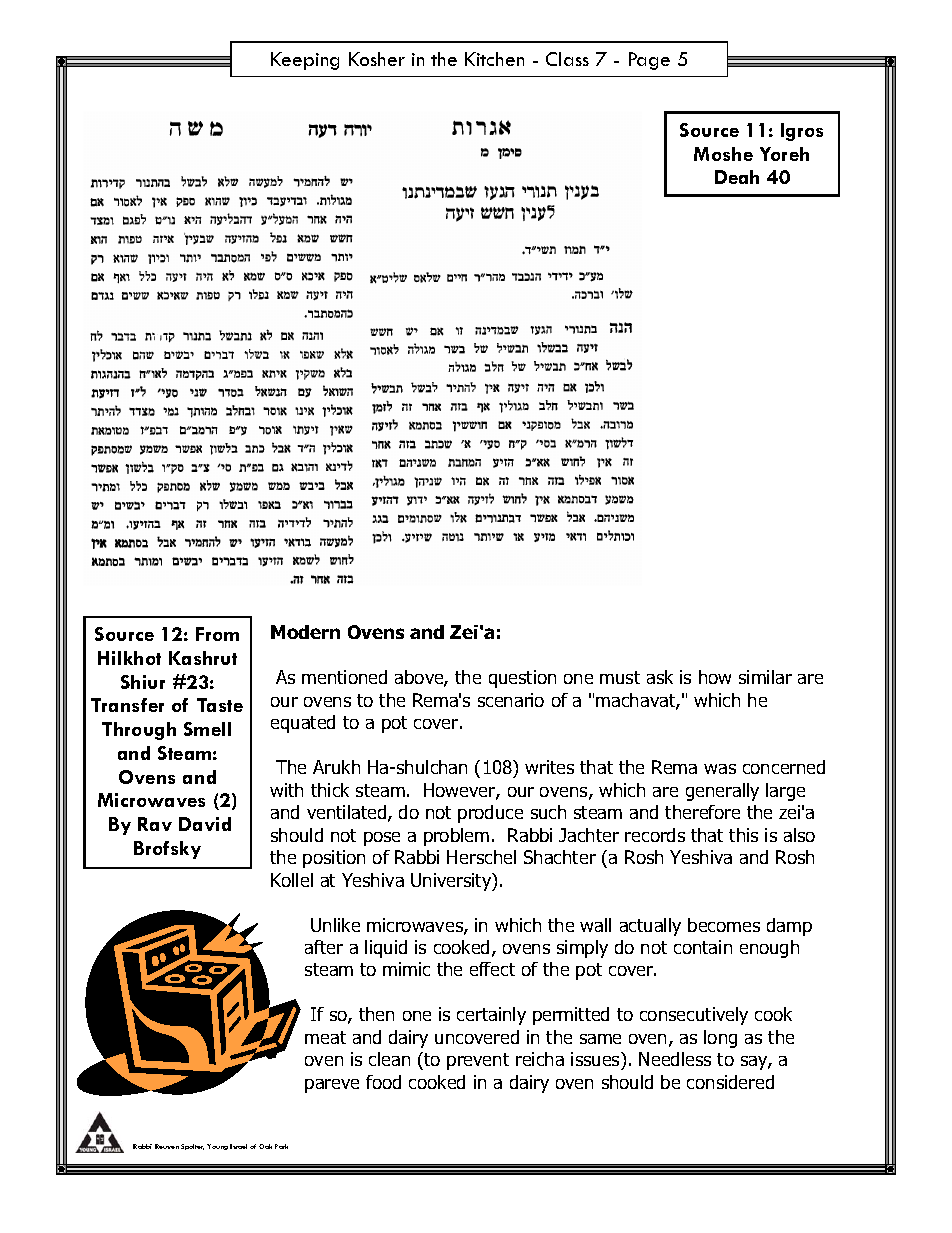 The width and height of the image is (952, 1233). I want to click on similar, so click(765, 677).
